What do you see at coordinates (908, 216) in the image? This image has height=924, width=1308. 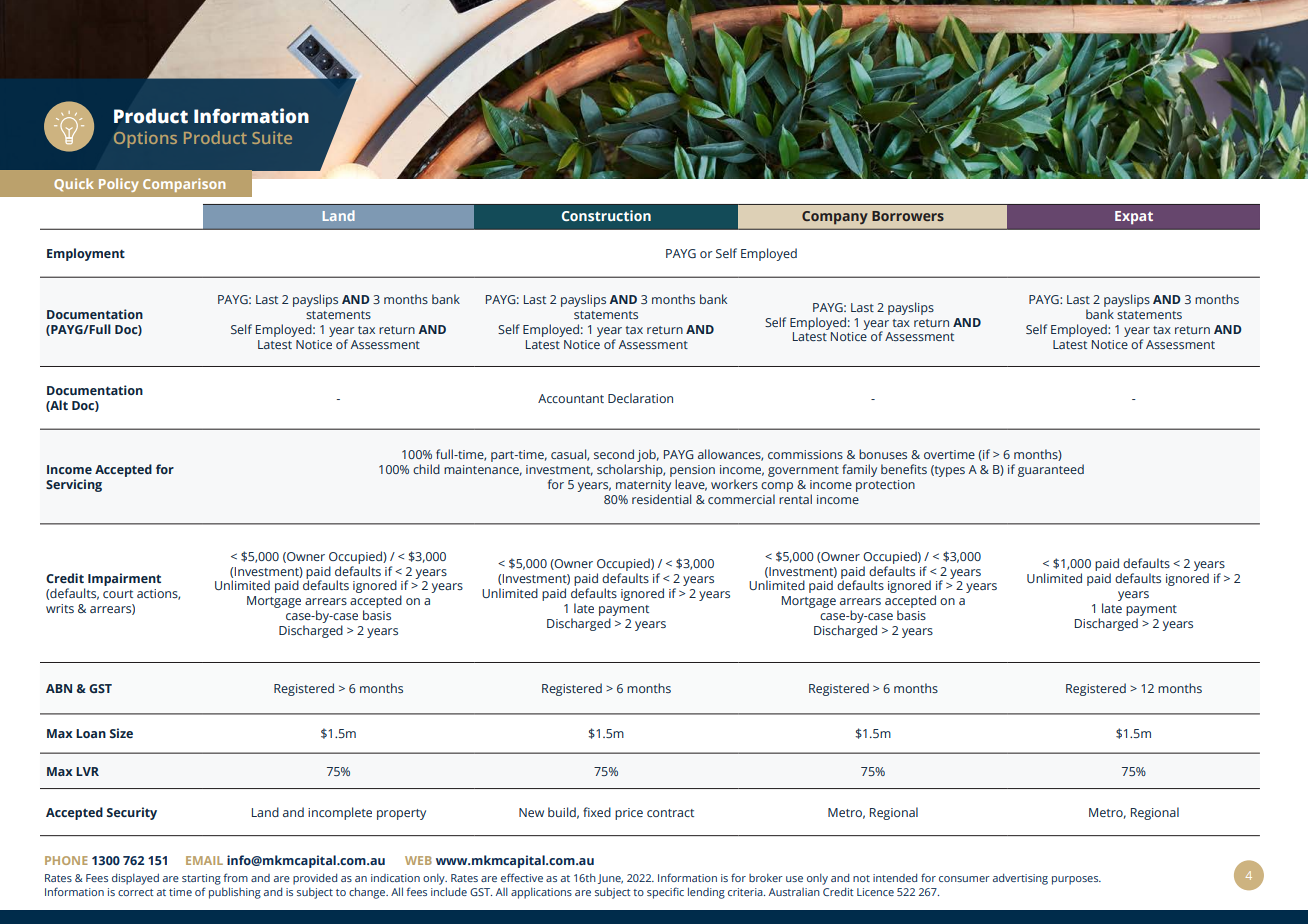 I see `Borrowers` at bounding box center [908, 216].
